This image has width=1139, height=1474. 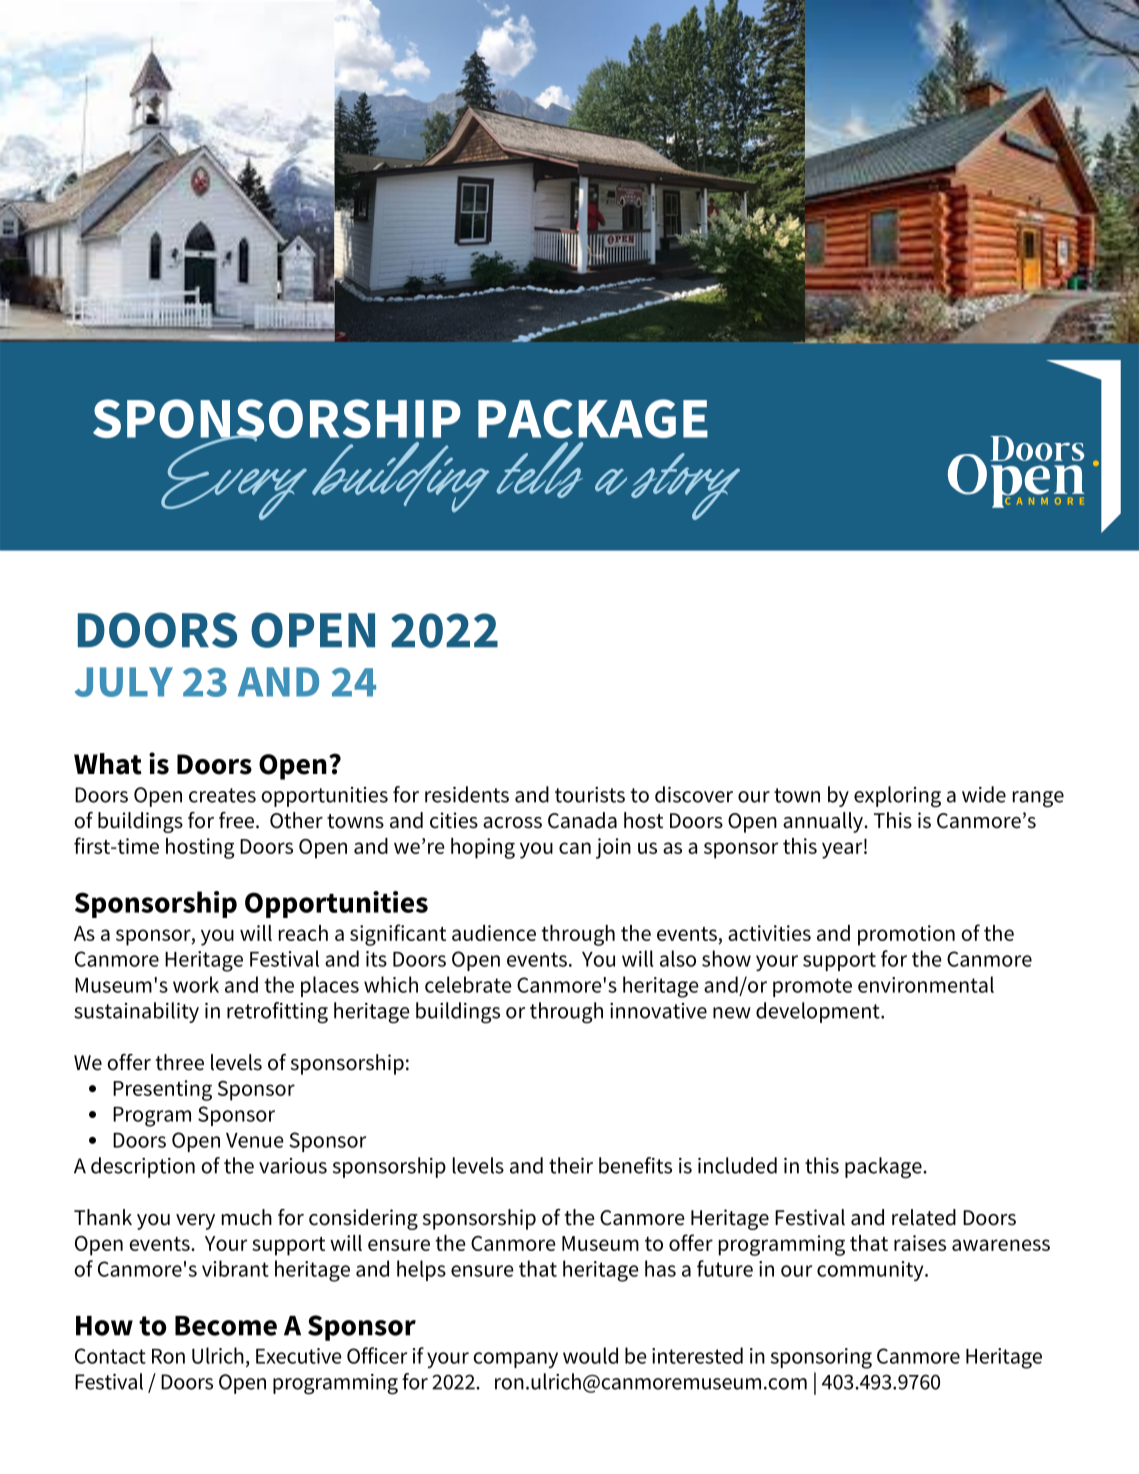 What do you see at coordinates (124, 682) in the image?
I see `JULY` at bounding box center [124, 682].
